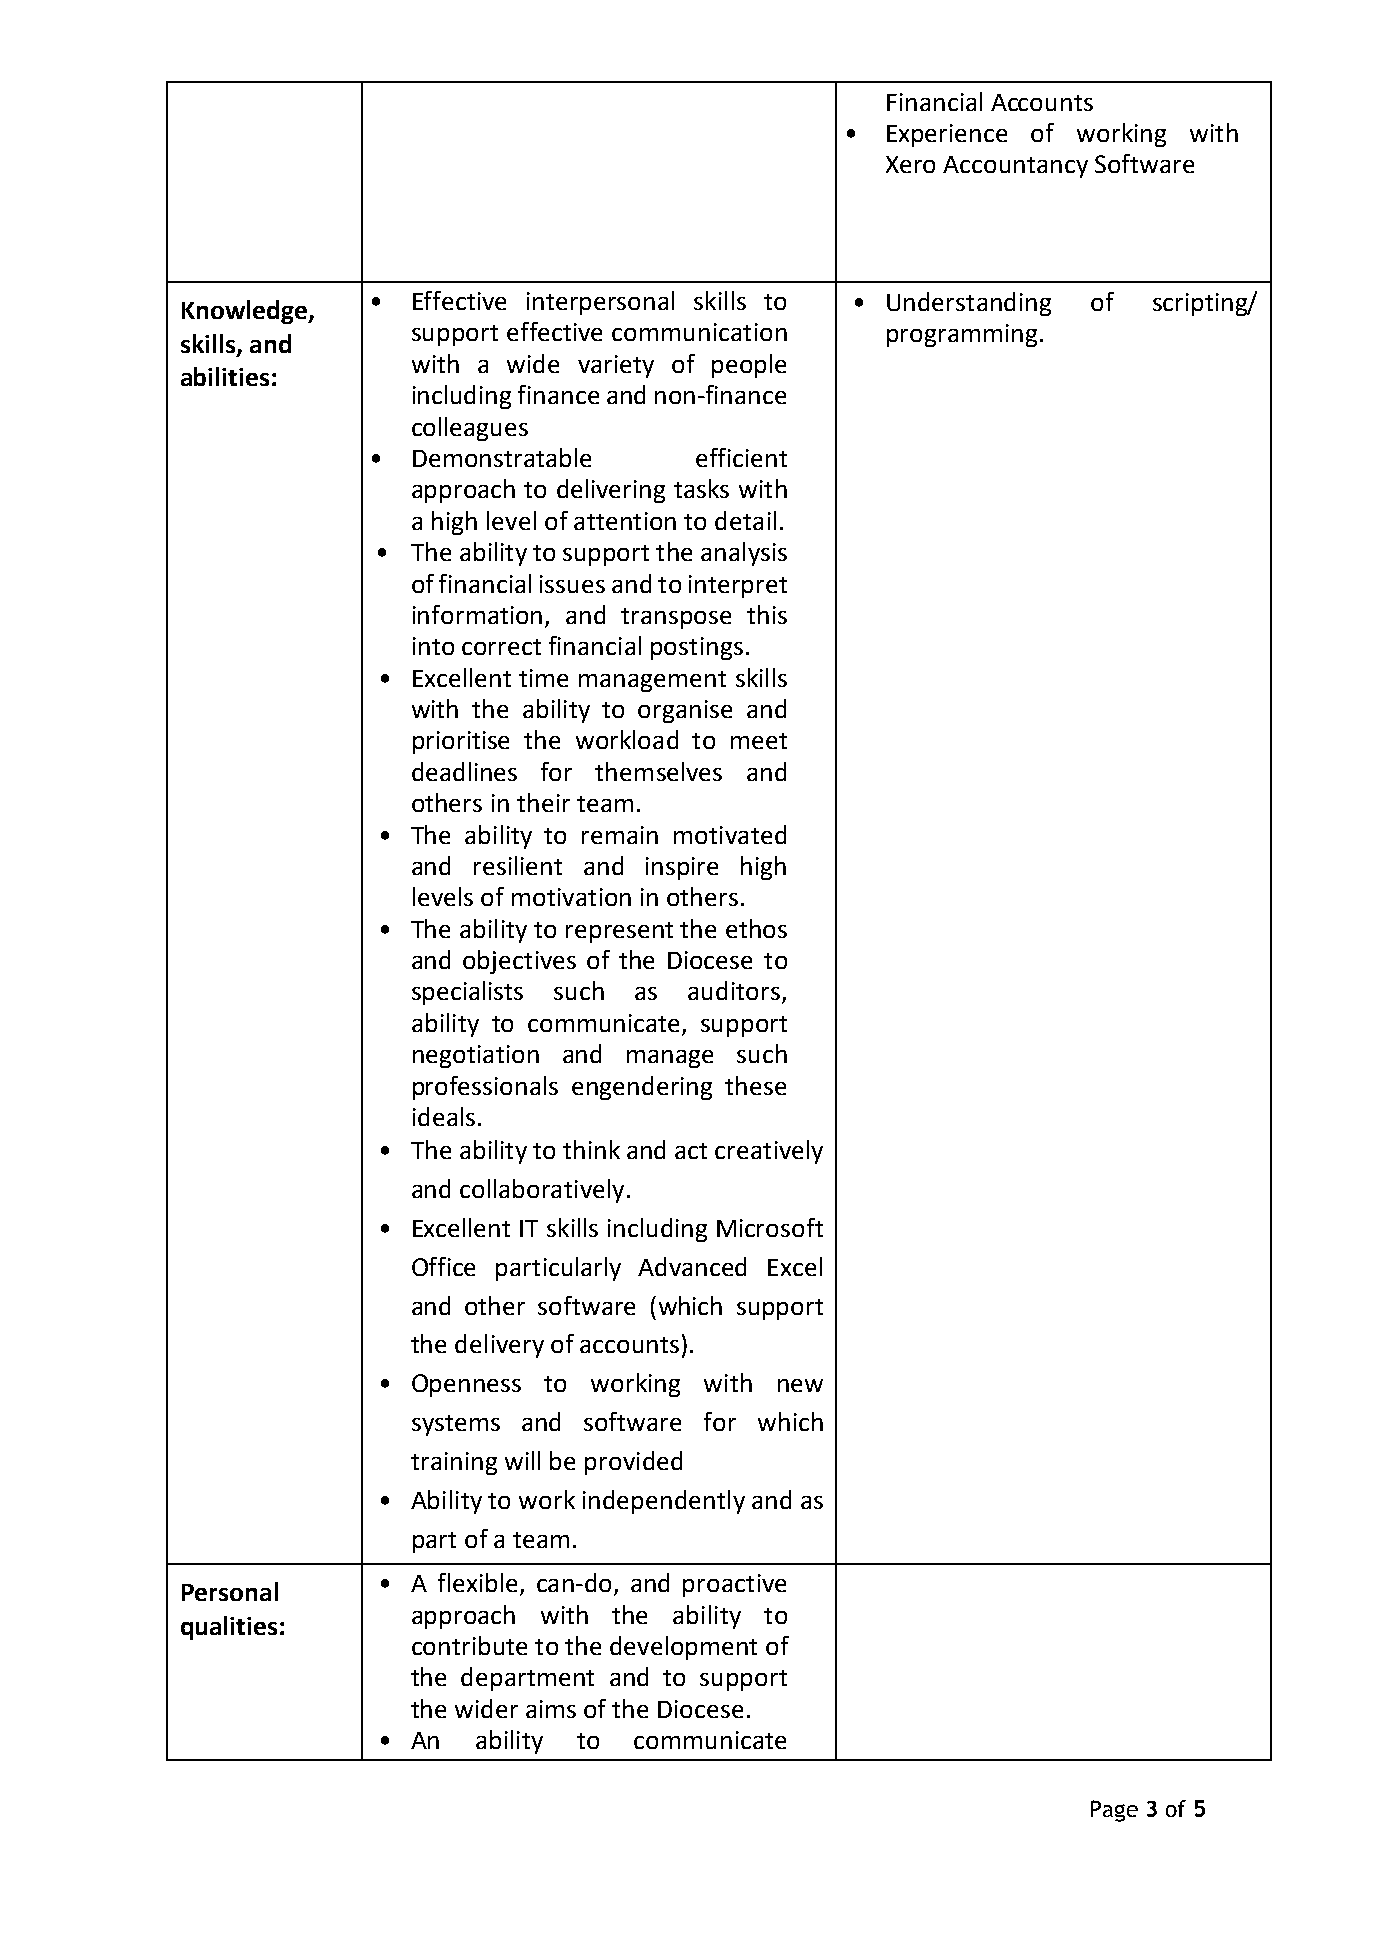 The width and height of the document is (1373, 1941). What do you see at coordinates (699, 332) in the document?
I see `communication` at bounding box center [699, 332].
